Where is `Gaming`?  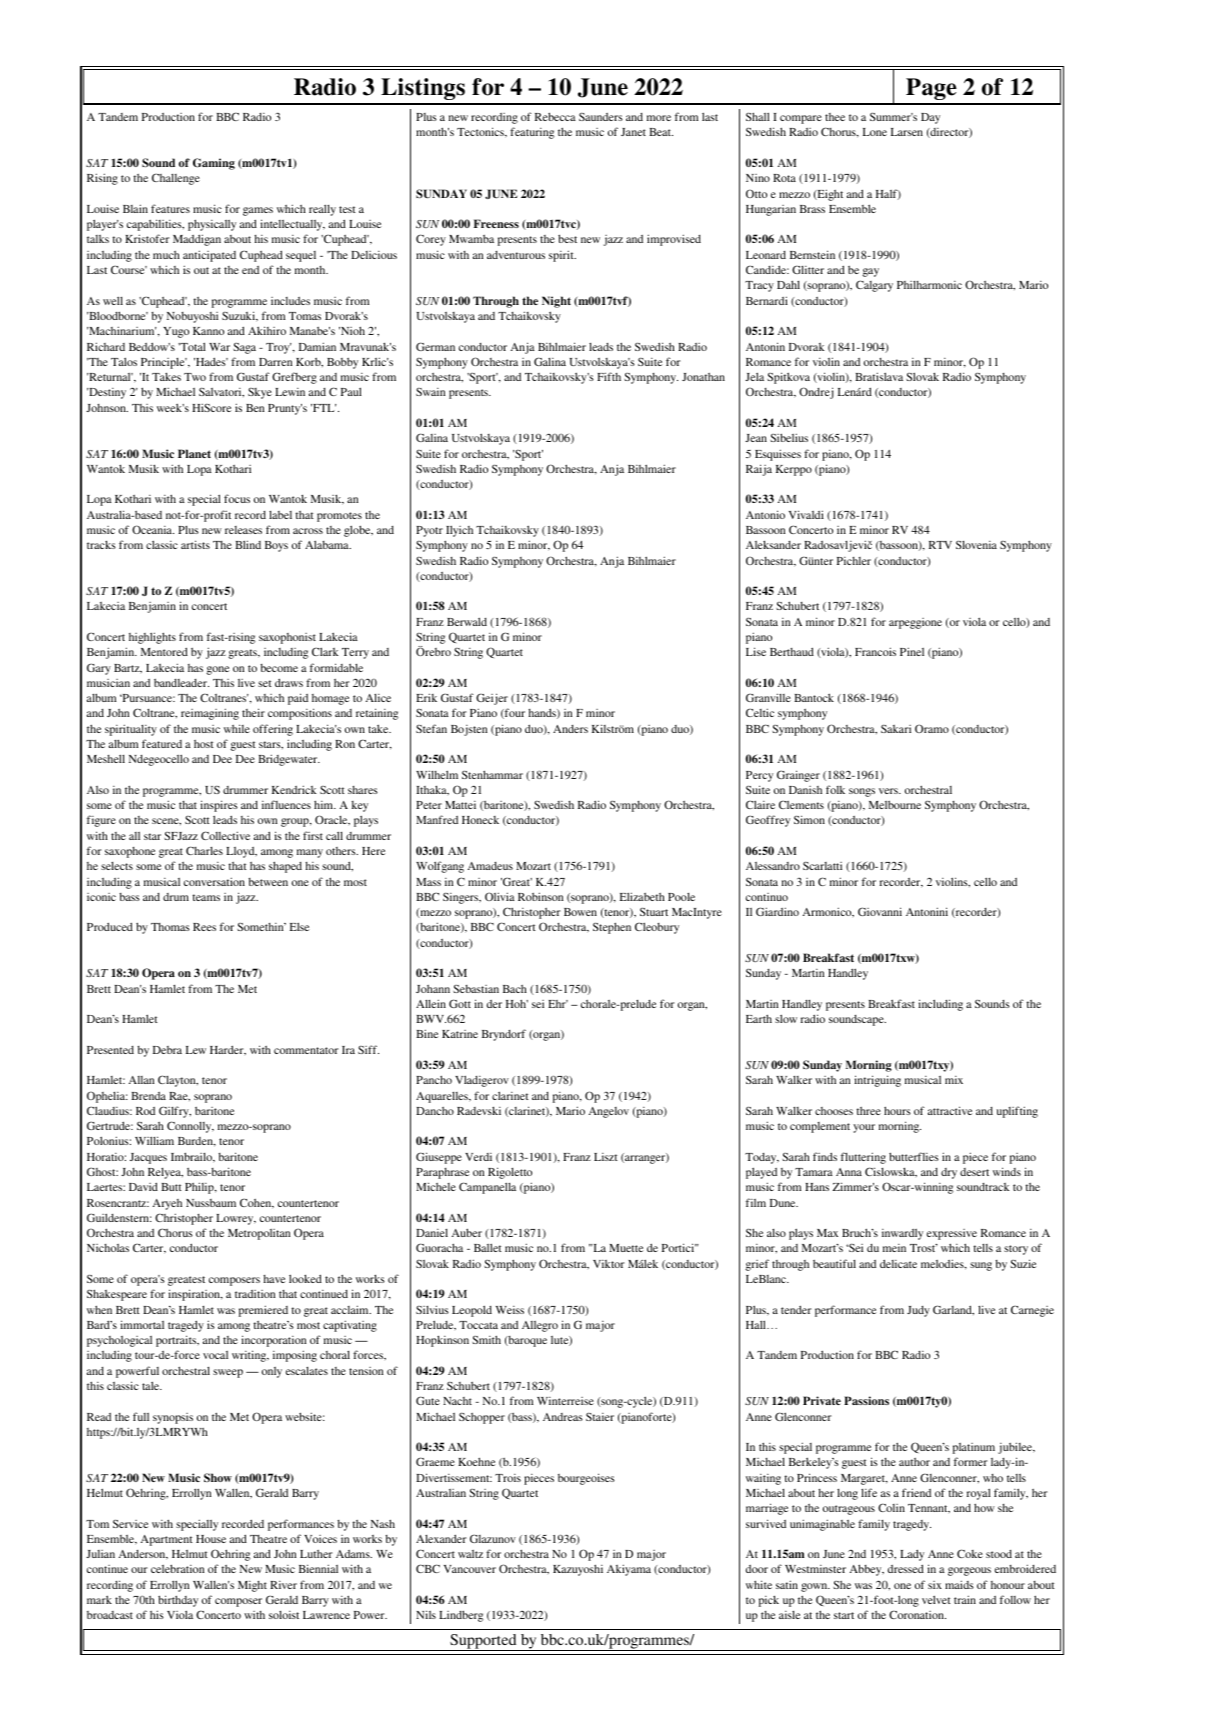 Gaming is located at coordinates (214, 164).
